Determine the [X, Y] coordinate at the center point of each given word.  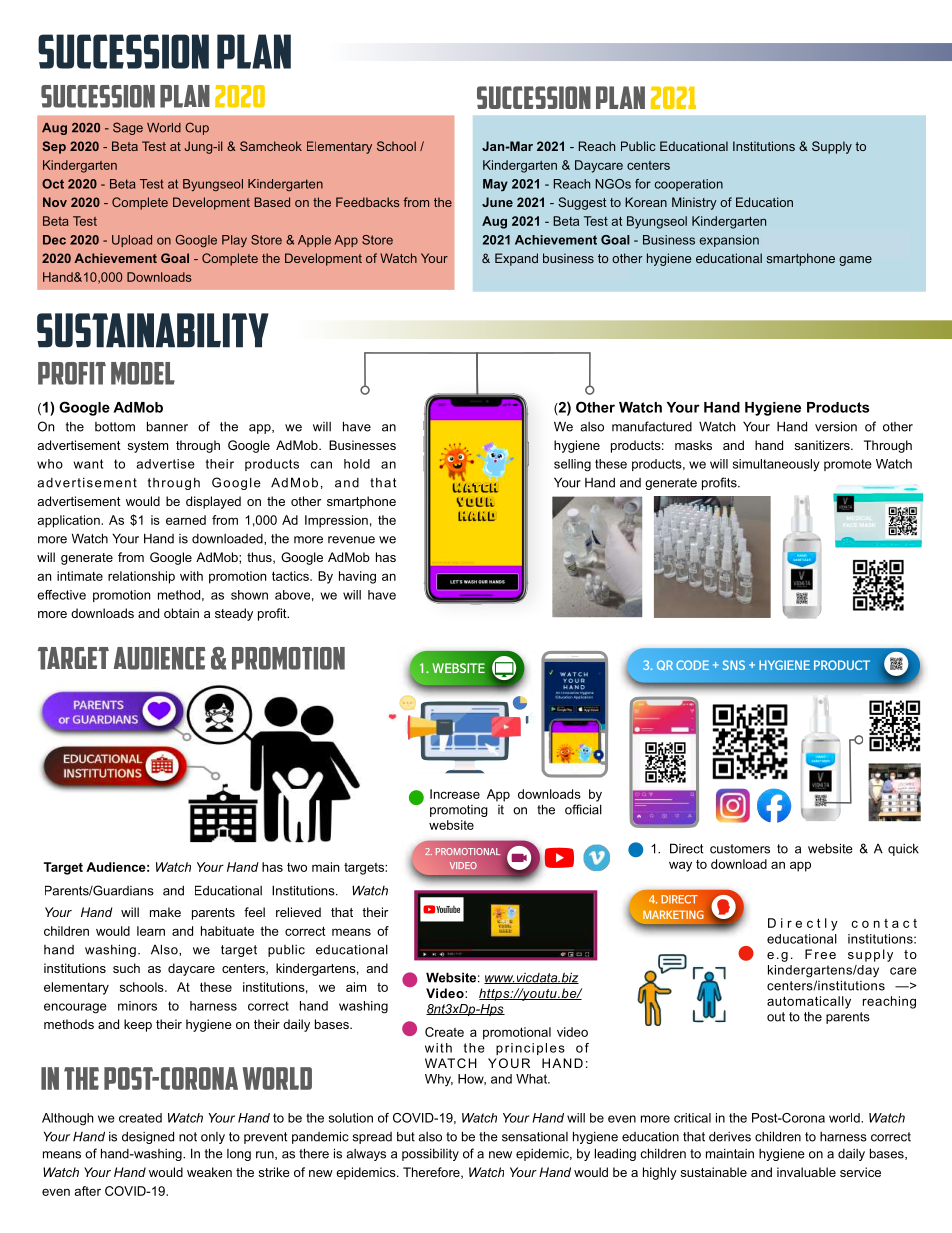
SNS [734, 665]
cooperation [689, 185]
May [495, 185]
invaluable [806, 1172]
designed [148, 1137]
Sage [128, 128]
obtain [181, 613]
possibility [430, 1154]
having [357, 577]
